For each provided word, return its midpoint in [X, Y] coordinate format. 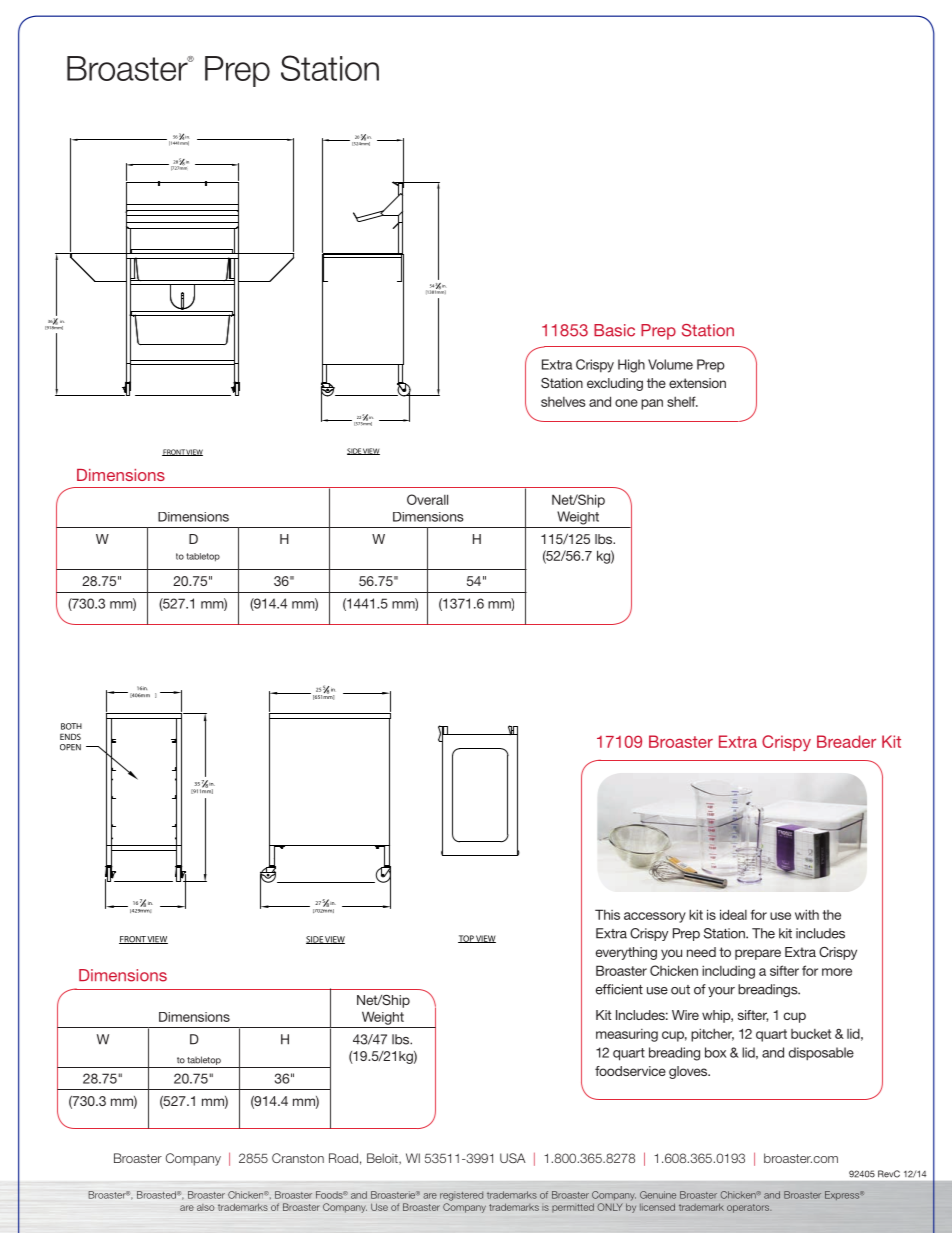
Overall [427, 499]
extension [697, 383]
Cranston [298, 1158]
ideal [733, 914]
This [607, 914]
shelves [563, 402]
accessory [655, 917]
